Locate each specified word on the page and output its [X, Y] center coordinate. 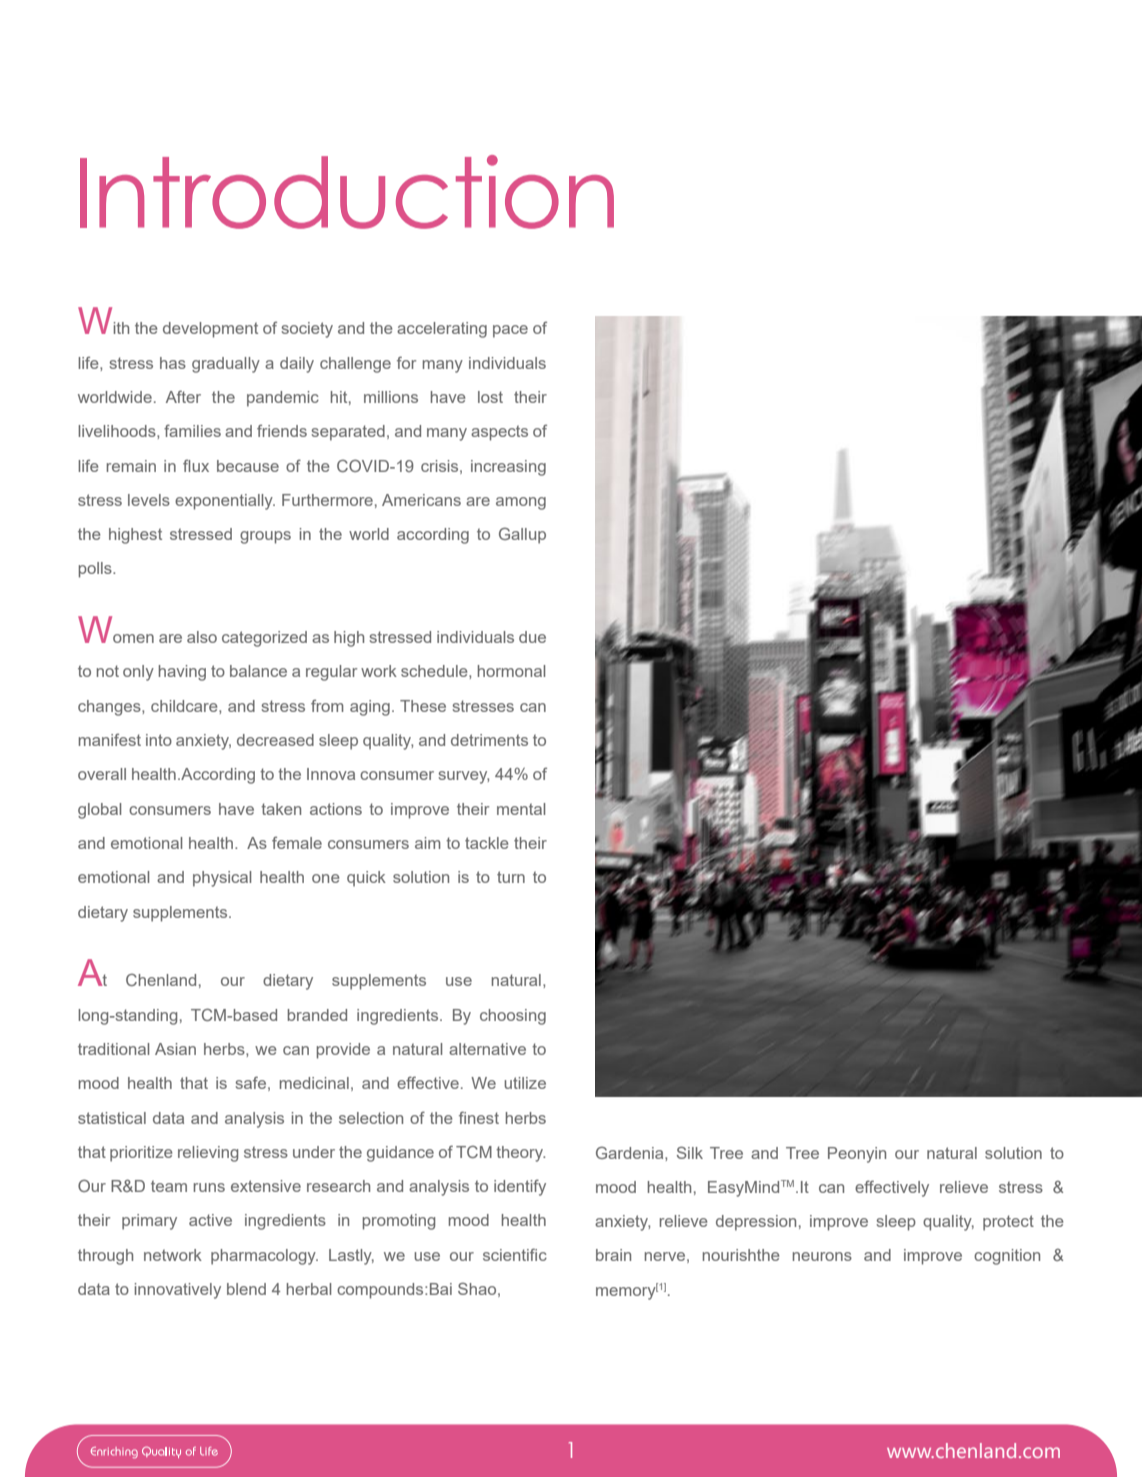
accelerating [442, 330]
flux [196, 466]
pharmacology [264, 1257]
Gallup [522, 535]
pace [510, 331]
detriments [489, 740]
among [521, 503]
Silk [690, 1152]
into [159, 740]
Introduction [347, 192]
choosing [513, 1017]
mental [521, 809]
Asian [175, 1049]
